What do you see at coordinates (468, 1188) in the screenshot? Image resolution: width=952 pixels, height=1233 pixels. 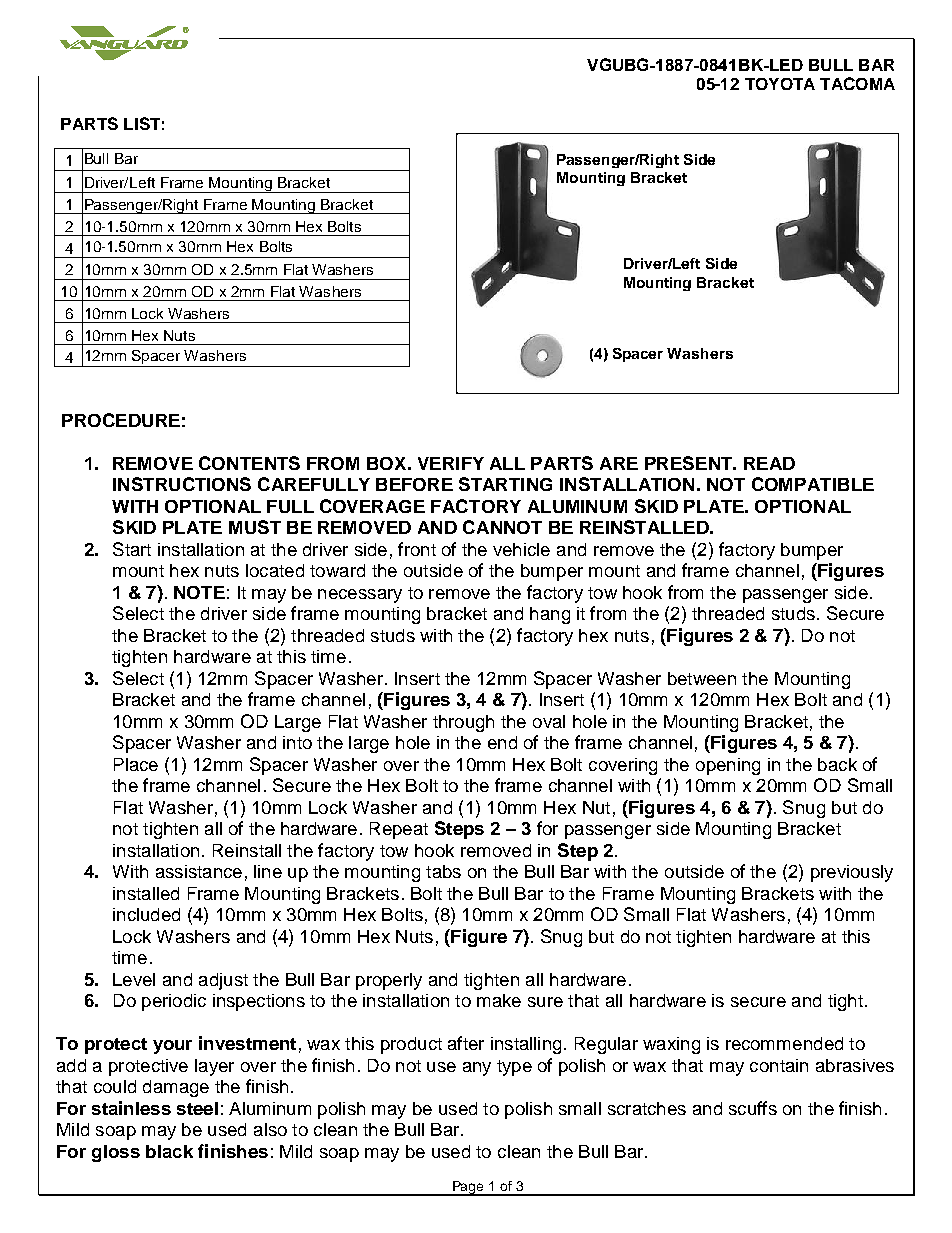 I see `Page` at bounding box center [468, 1188].
